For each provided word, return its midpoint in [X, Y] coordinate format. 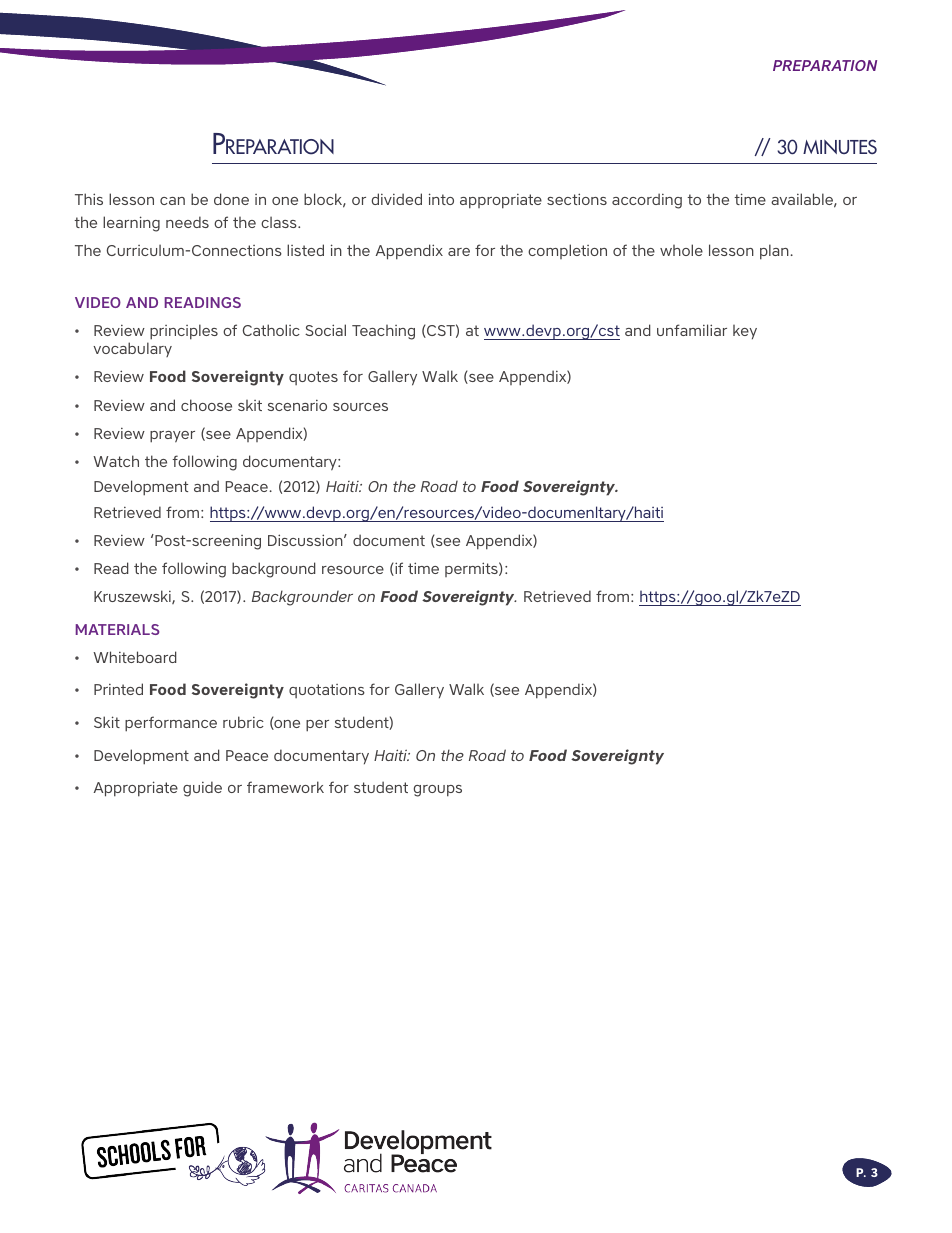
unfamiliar [692, 330]
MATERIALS [117, 629]
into [441, 199]
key [745, 332]
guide [202, 789]
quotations [327, 691]
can [172, 201]
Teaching [383, 332]
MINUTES [840, 146]
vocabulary [132, 349]
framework [285, 787]
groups [438, 791]
